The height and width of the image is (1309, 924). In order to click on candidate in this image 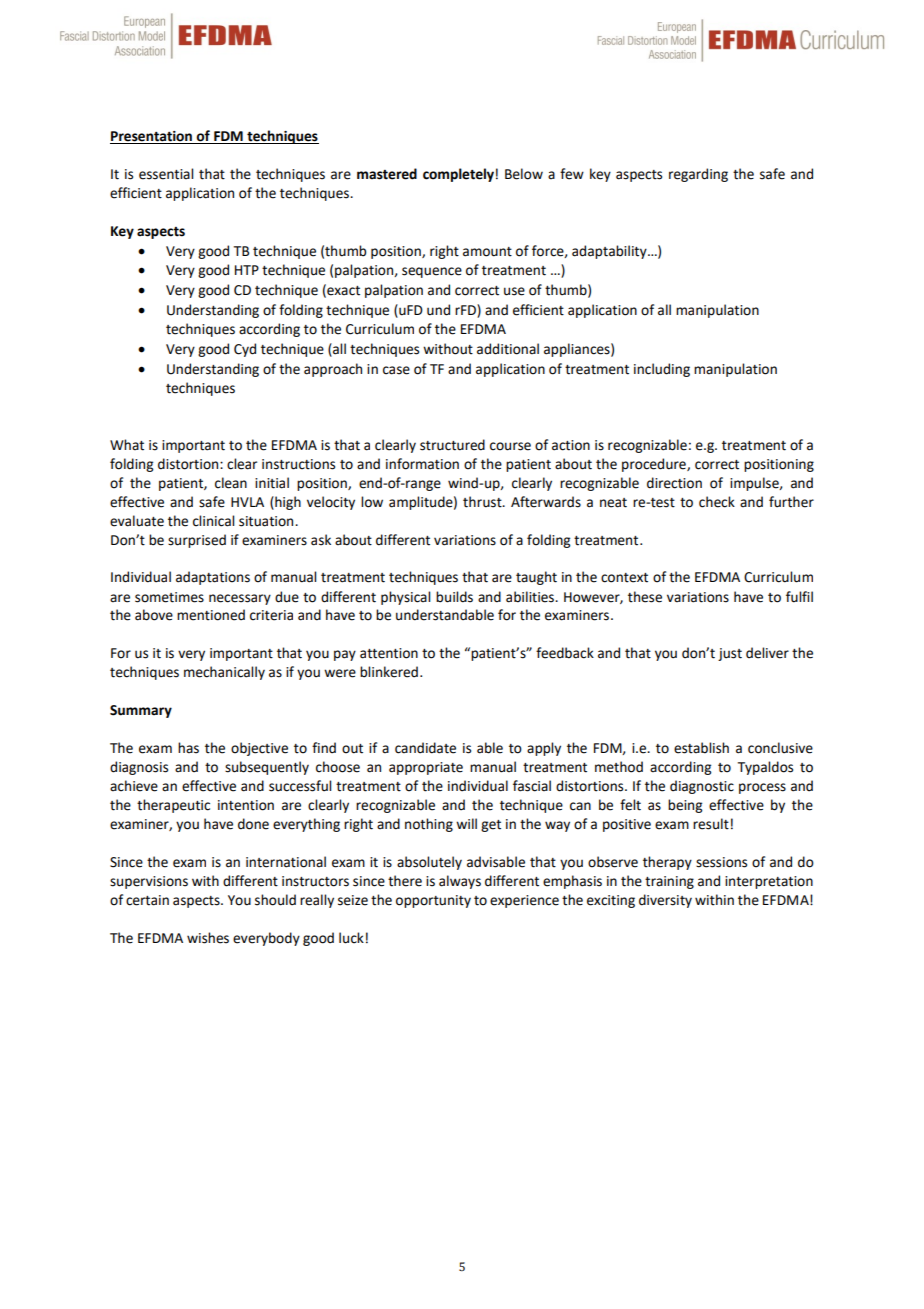, I will do `click(425, 748)`.
